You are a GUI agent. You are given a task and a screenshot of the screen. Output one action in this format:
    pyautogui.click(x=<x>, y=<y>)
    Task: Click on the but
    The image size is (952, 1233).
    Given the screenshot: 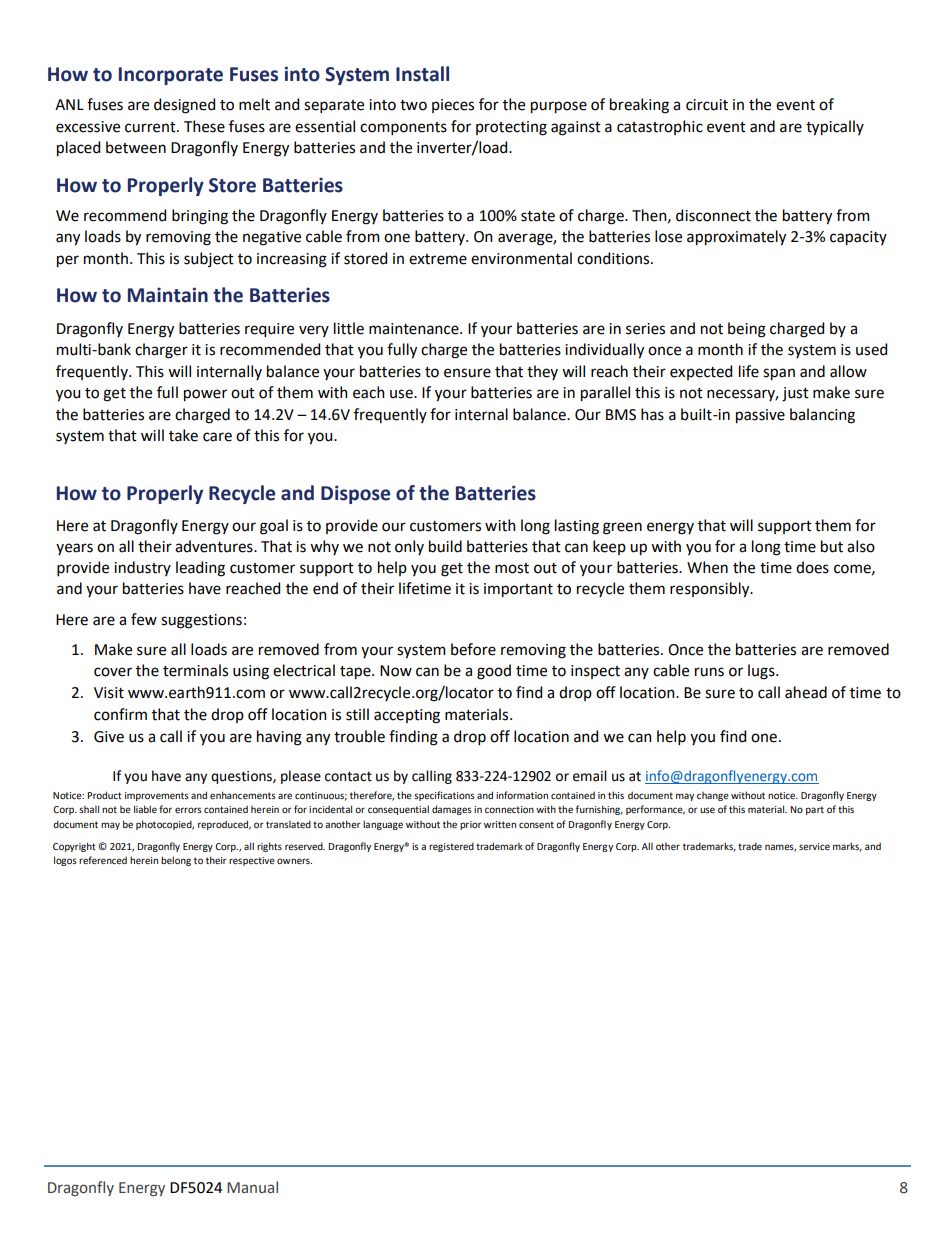 What is the action you would take?
    pyautogui.click(x=832, y=546)
